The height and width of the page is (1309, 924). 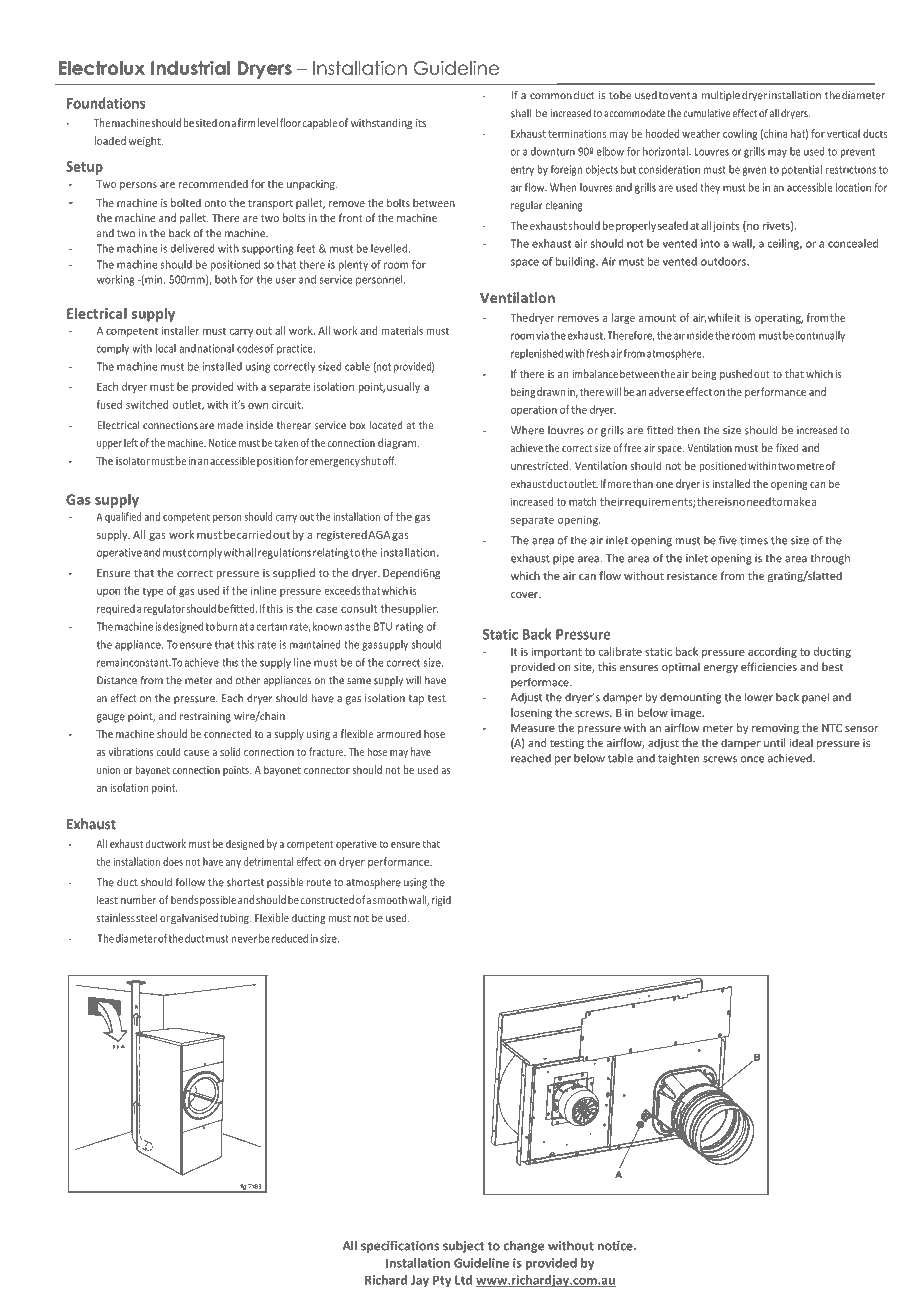 I want to click on fixed, so click(x=787, y=447).
